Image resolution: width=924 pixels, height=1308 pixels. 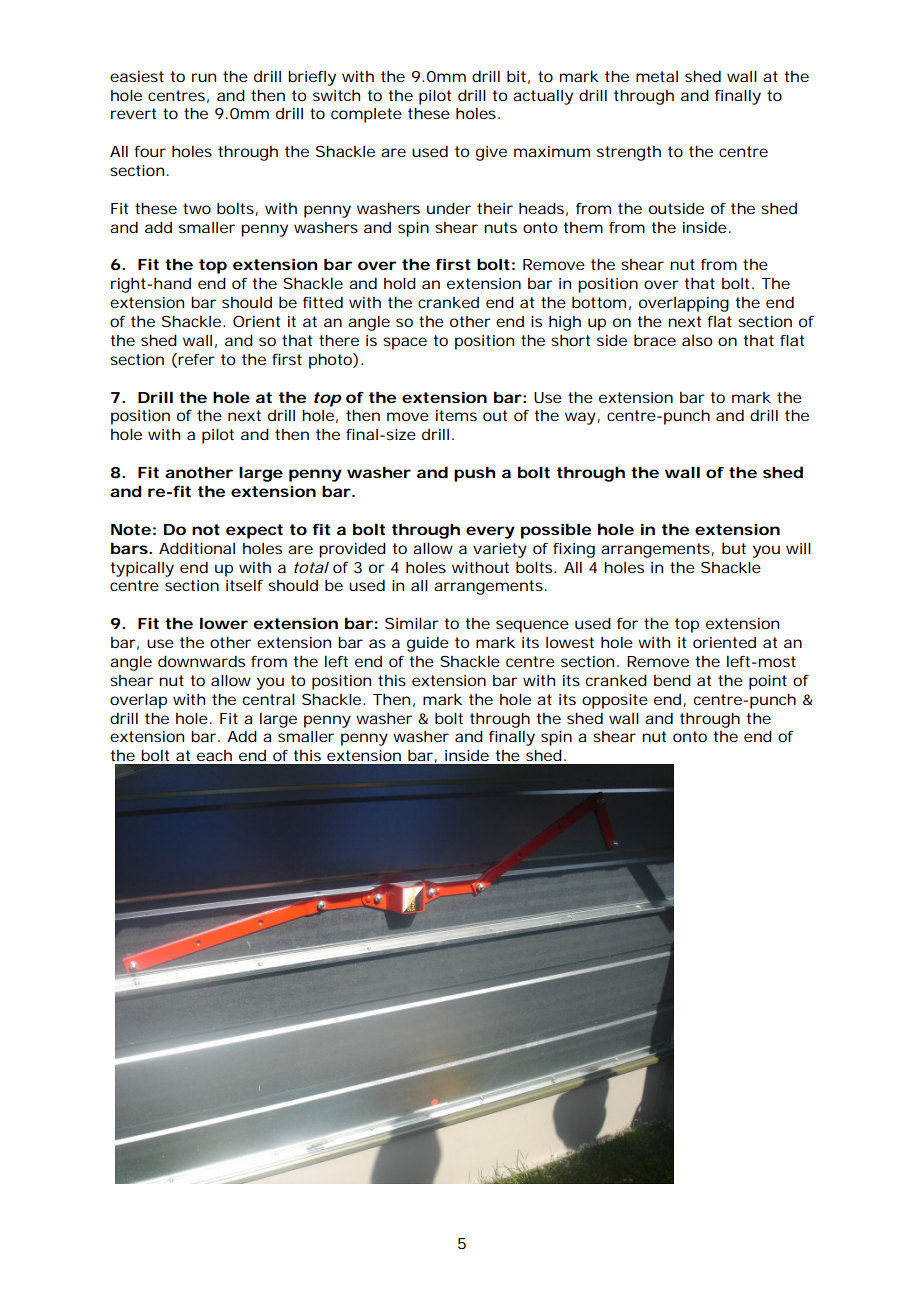 I want to click on actually, so click(x=543, y=97).
